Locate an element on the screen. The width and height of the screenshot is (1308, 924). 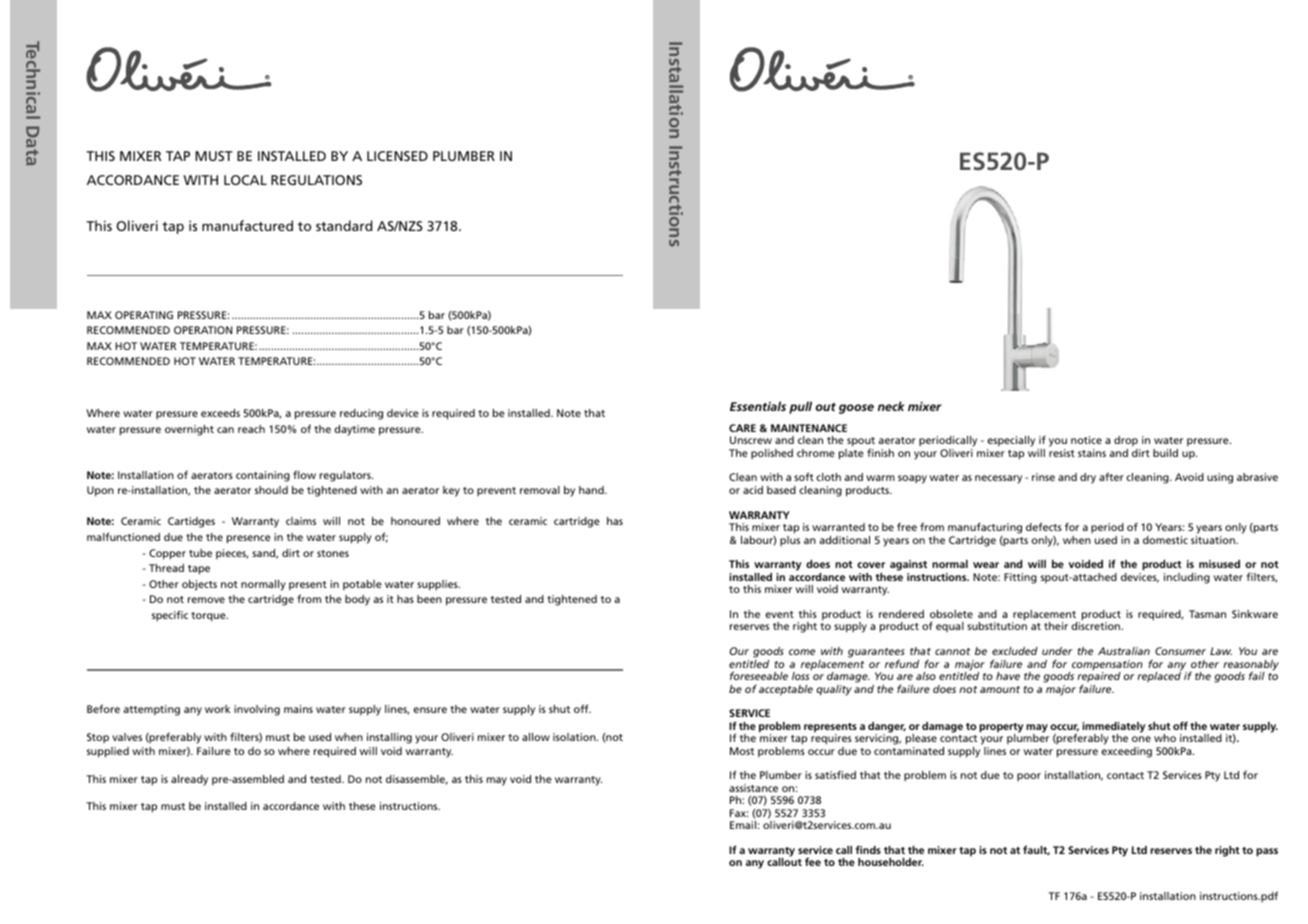
Fax is located at coordinates (739, 813).
